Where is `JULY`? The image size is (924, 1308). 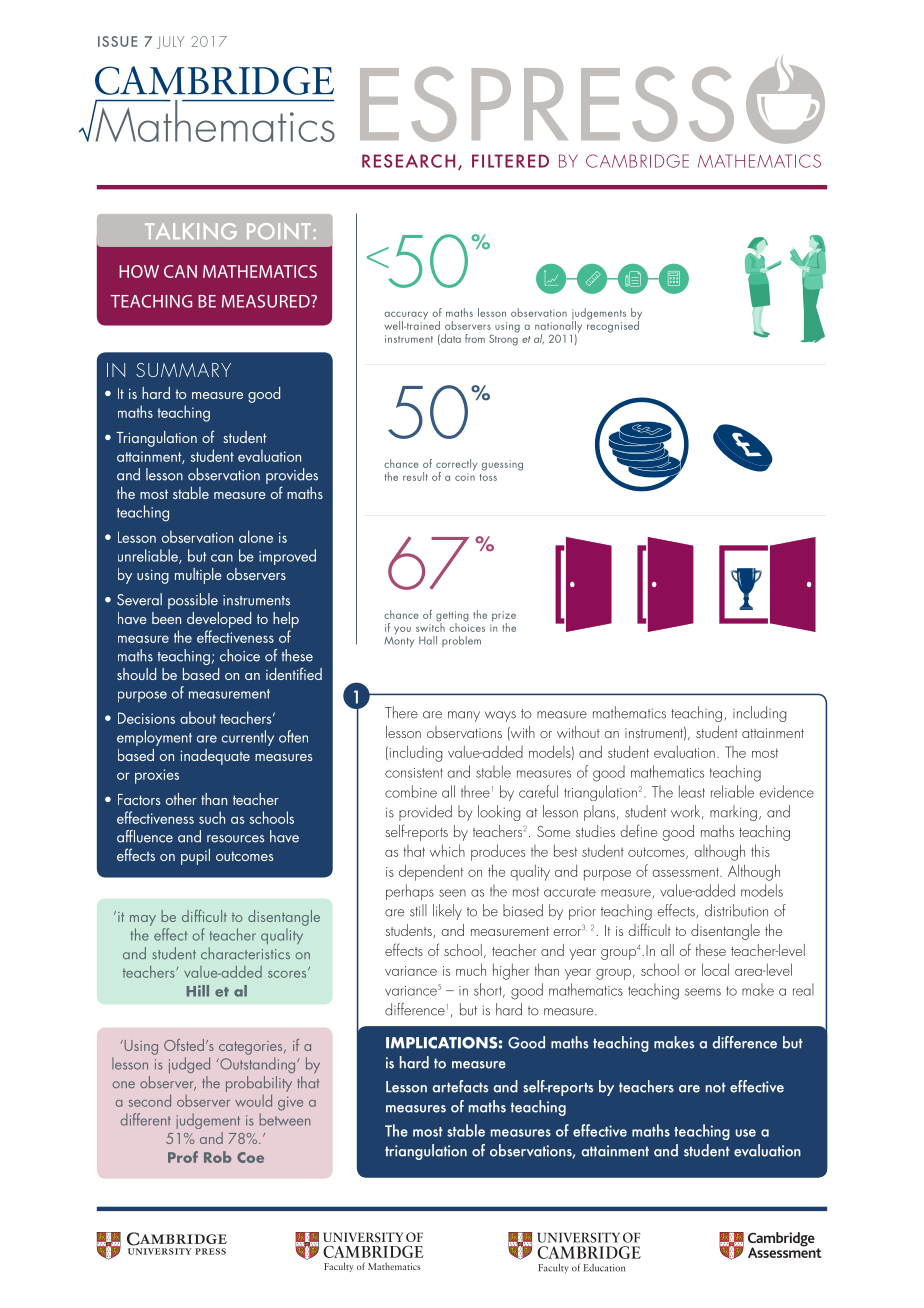 JULY is located at coordinates (170, 42).
